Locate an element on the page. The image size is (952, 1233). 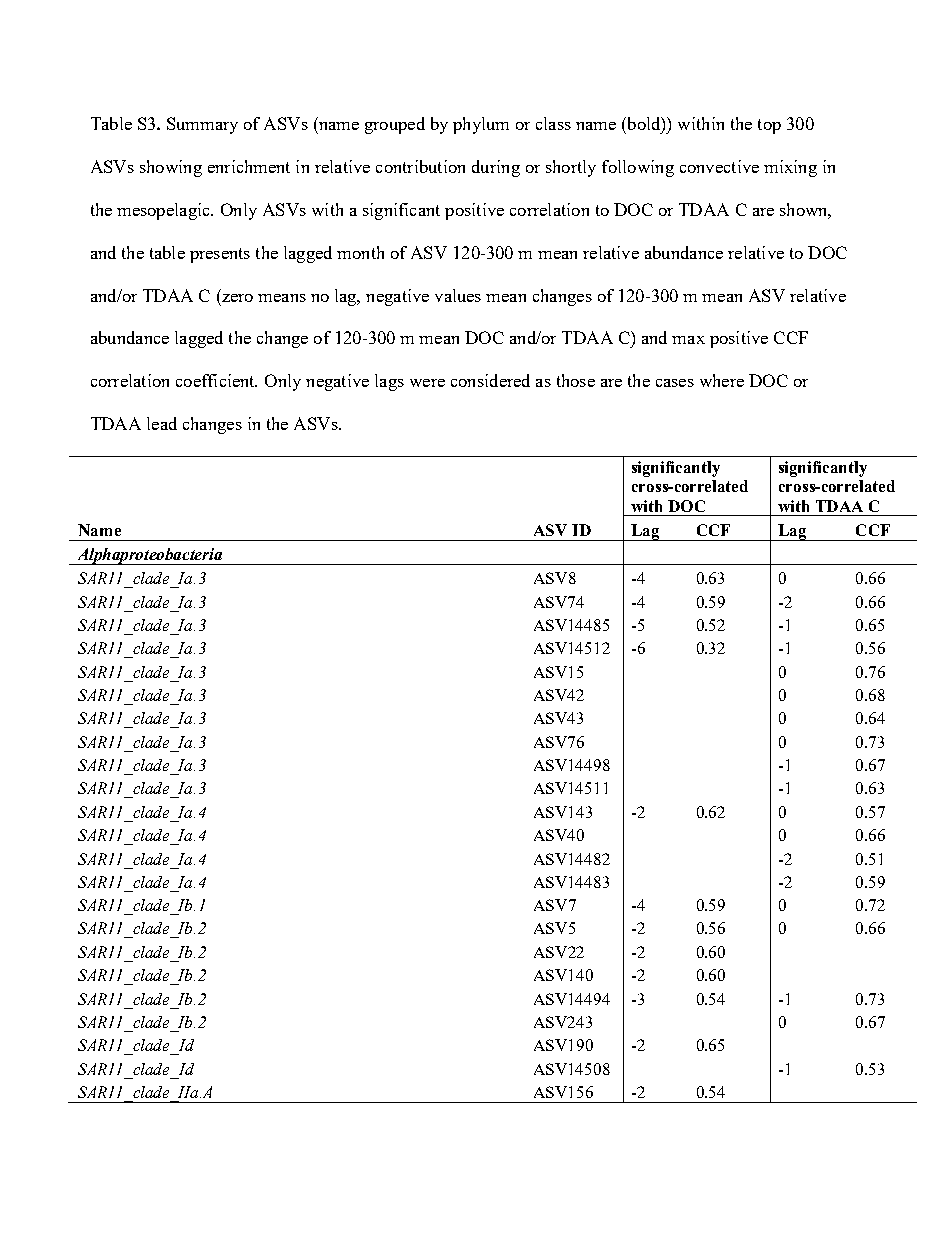
month is located at coordinates (360, 252).
